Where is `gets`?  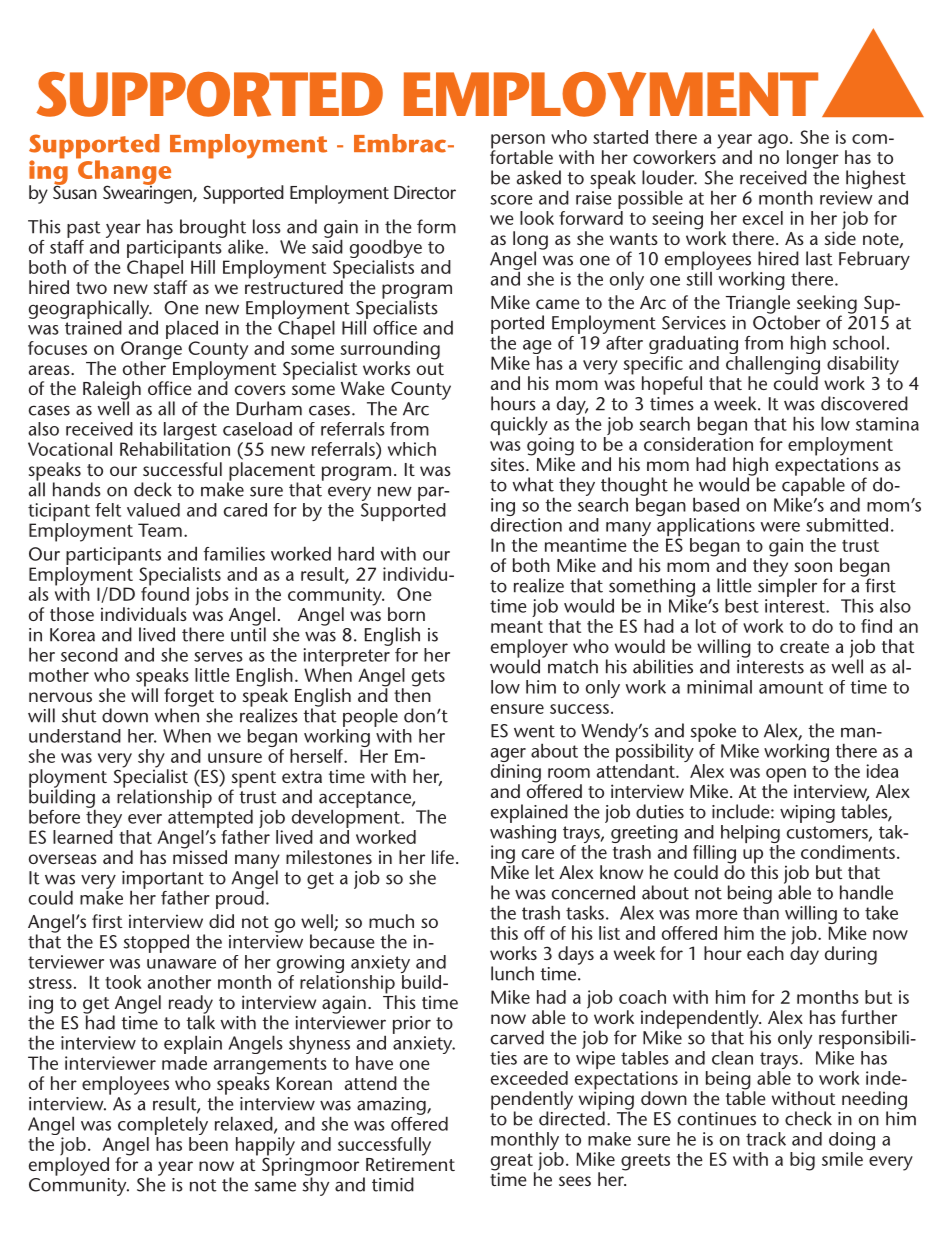 gets is located at coordinates (428, 678).
